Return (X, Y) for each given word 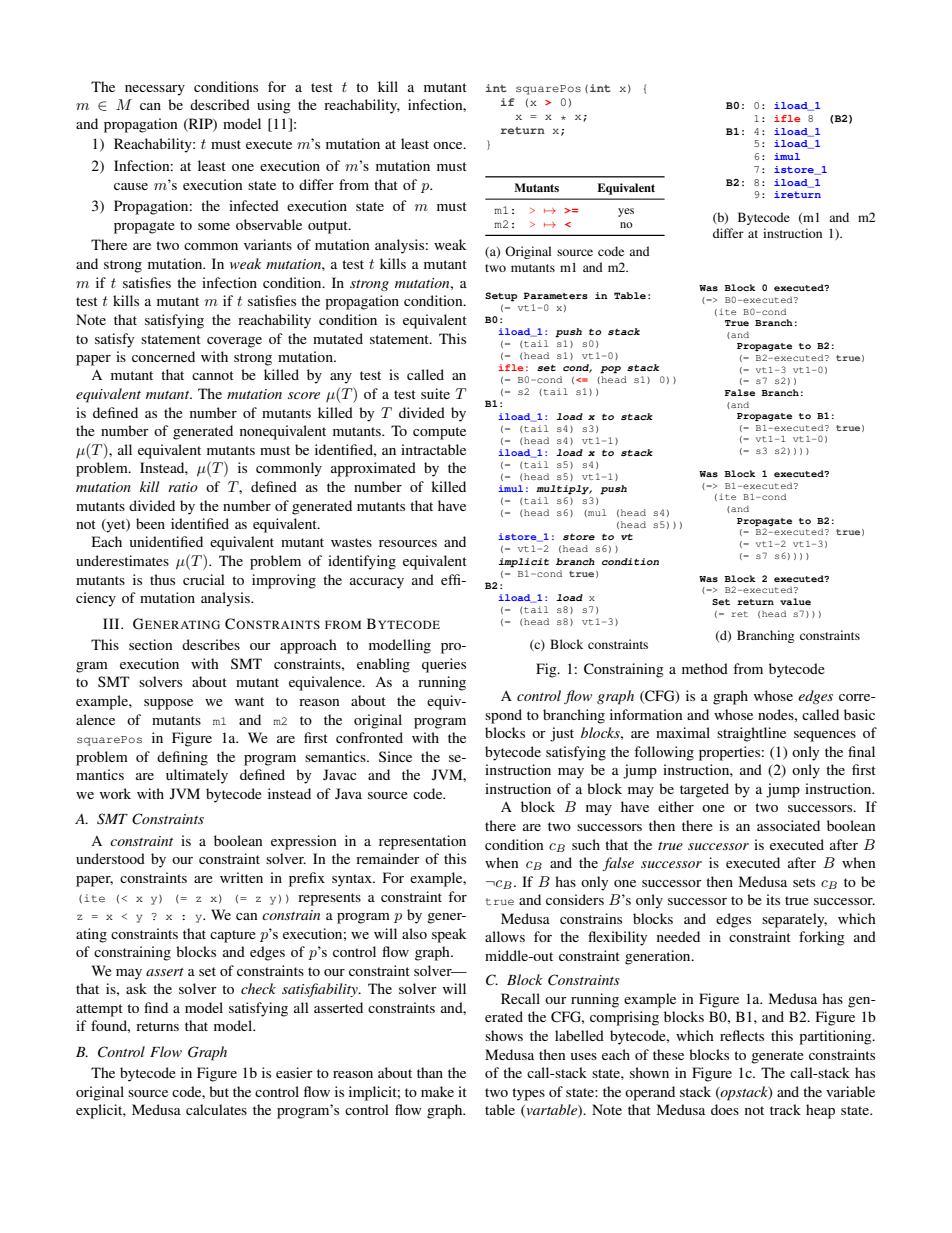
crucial (204, 579)
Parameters (555, 295)
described (220, 104)
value (795, 601)
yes (626, 212)
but (219, 1091)
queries (444, 665)
